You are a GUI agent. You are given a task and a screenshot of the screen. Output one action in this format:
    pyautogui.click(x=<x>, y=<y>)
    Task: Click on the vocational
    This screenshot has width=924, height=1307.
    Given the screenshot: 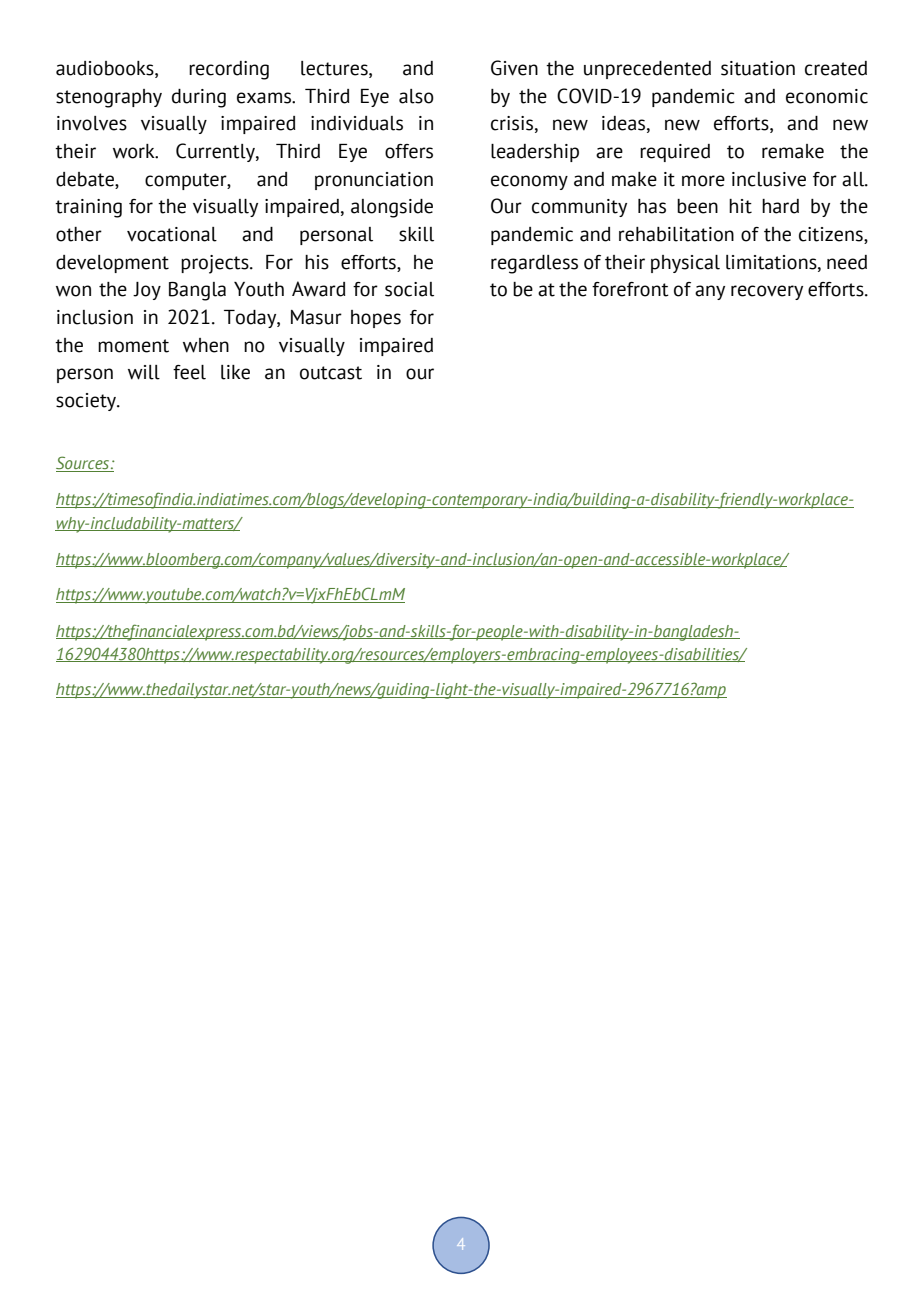 What is the action you would take?
    pyautogui.click(x=172, y=234)
